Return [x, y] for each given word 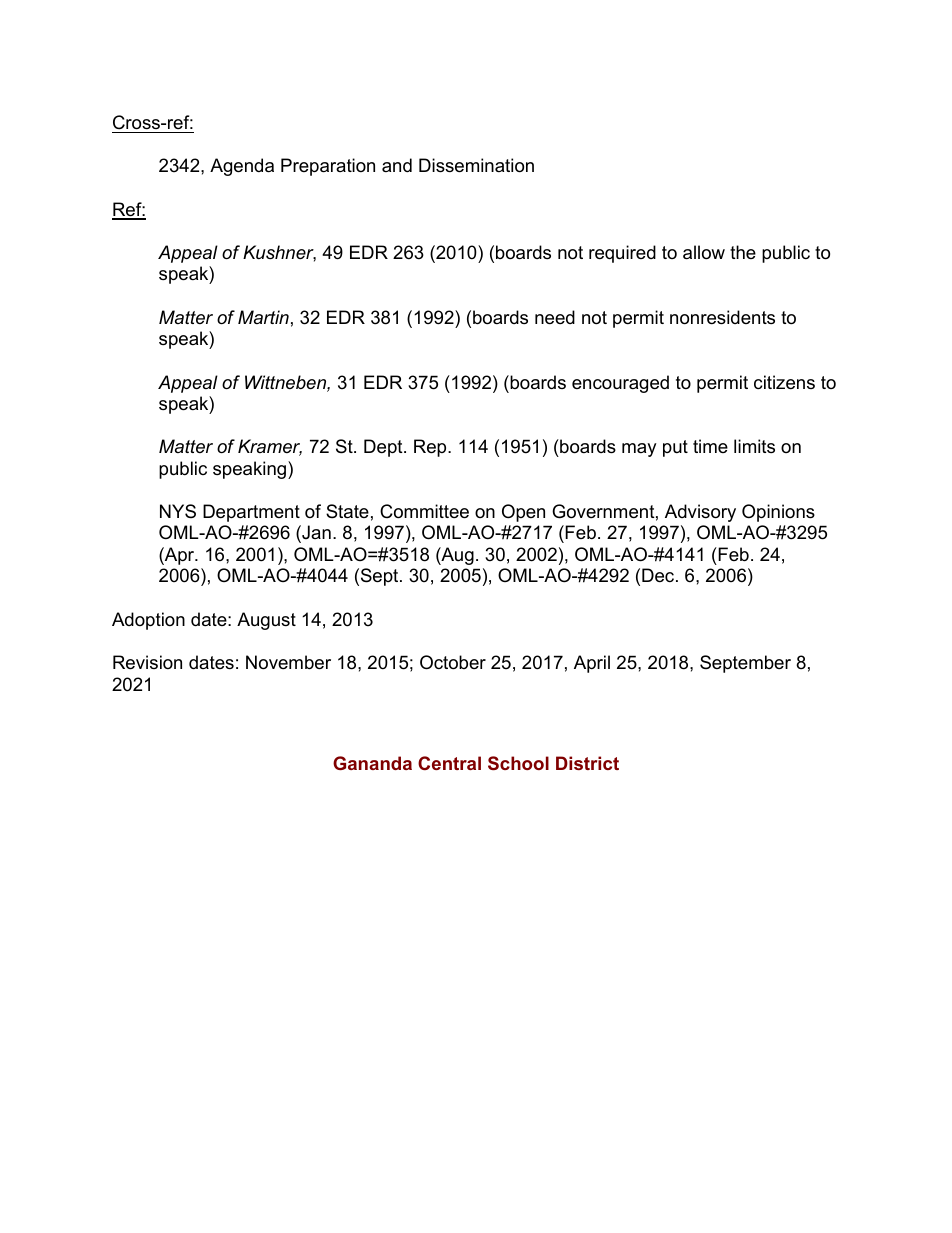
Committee [424, 511]
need [555, 317]
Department [251, 513]
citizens [784, 382]
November [288, 662]
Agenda [242, 167]
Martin [263, 317]
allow [704, 252]
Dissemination [476, 165]
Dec [659, 575]
